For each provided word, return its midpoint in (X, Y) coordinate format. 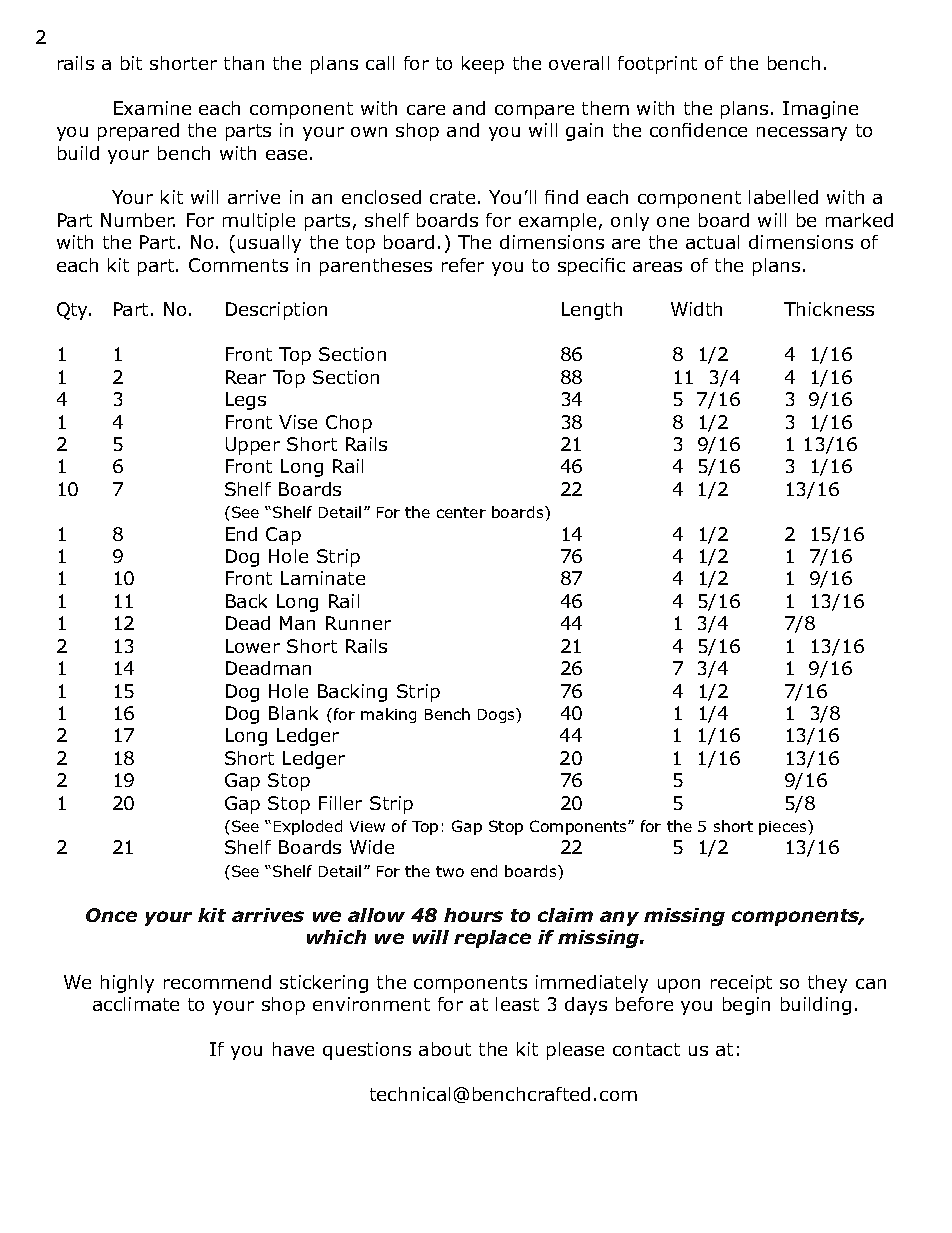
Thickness (829, 309)
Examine (152, 108)
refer (463, 265)
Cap (283, 536)
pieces (784, 827)
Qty (74, 311)
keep (483, 65)
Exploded (308, 827)
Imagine (820, 110)
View (367, 826)
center (461, 512)
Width (696, 309)
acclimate (136, 1004)
